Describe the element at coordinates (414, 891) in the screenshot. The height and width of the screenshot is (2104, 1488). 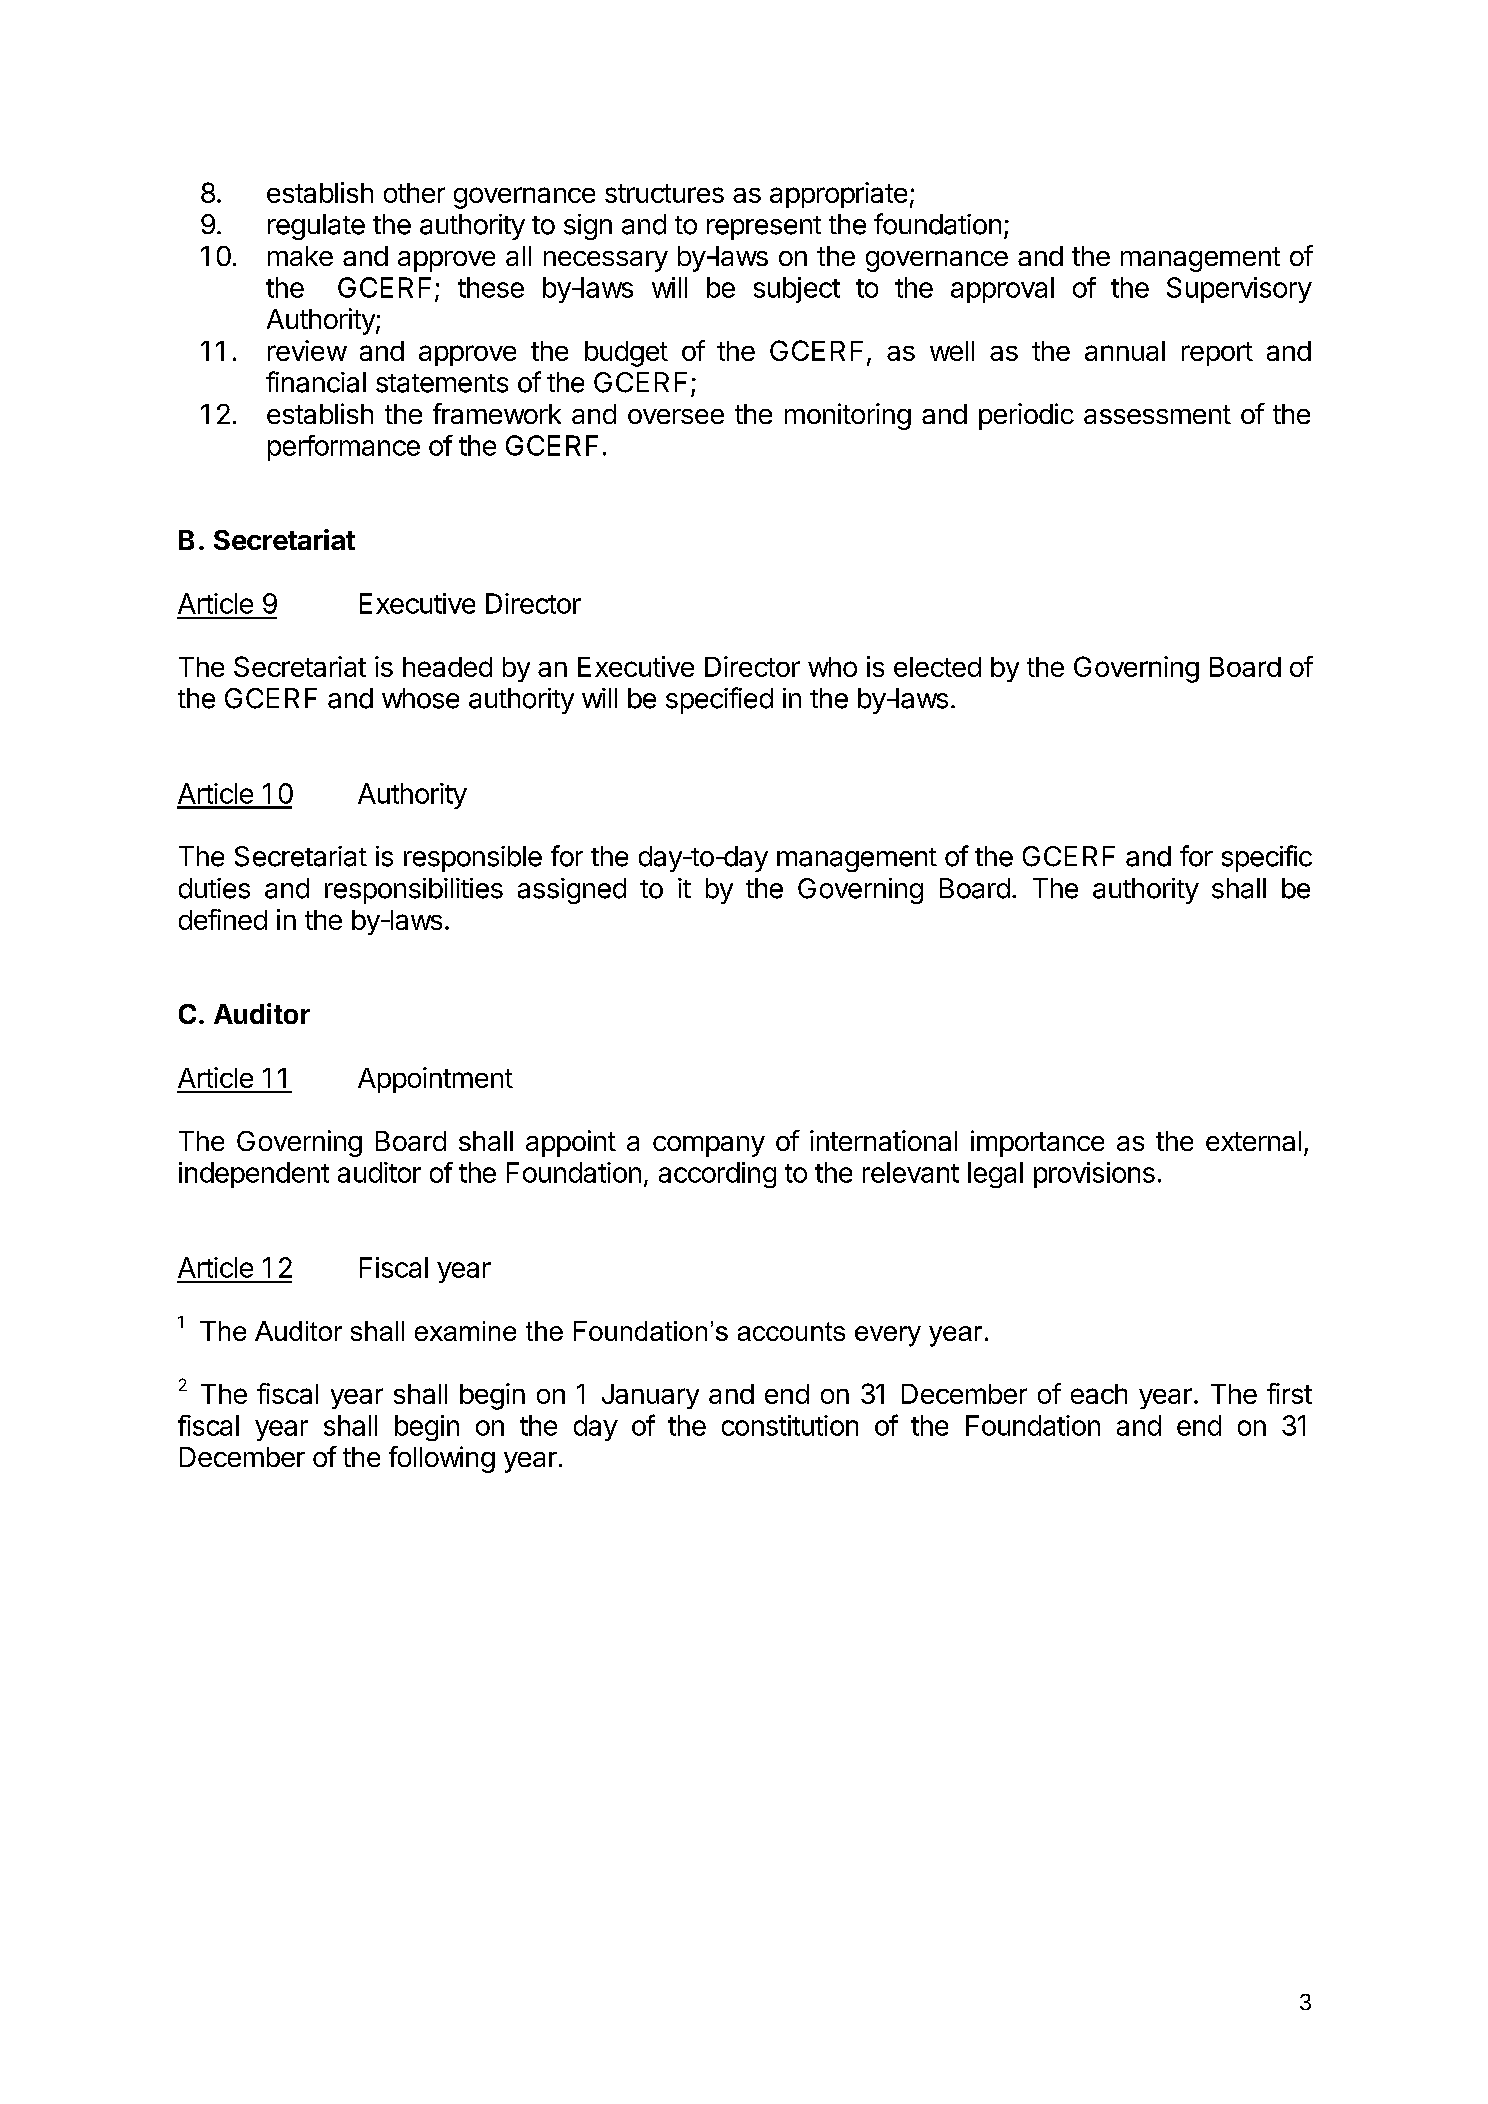
I see `responsibilities` at that location.
